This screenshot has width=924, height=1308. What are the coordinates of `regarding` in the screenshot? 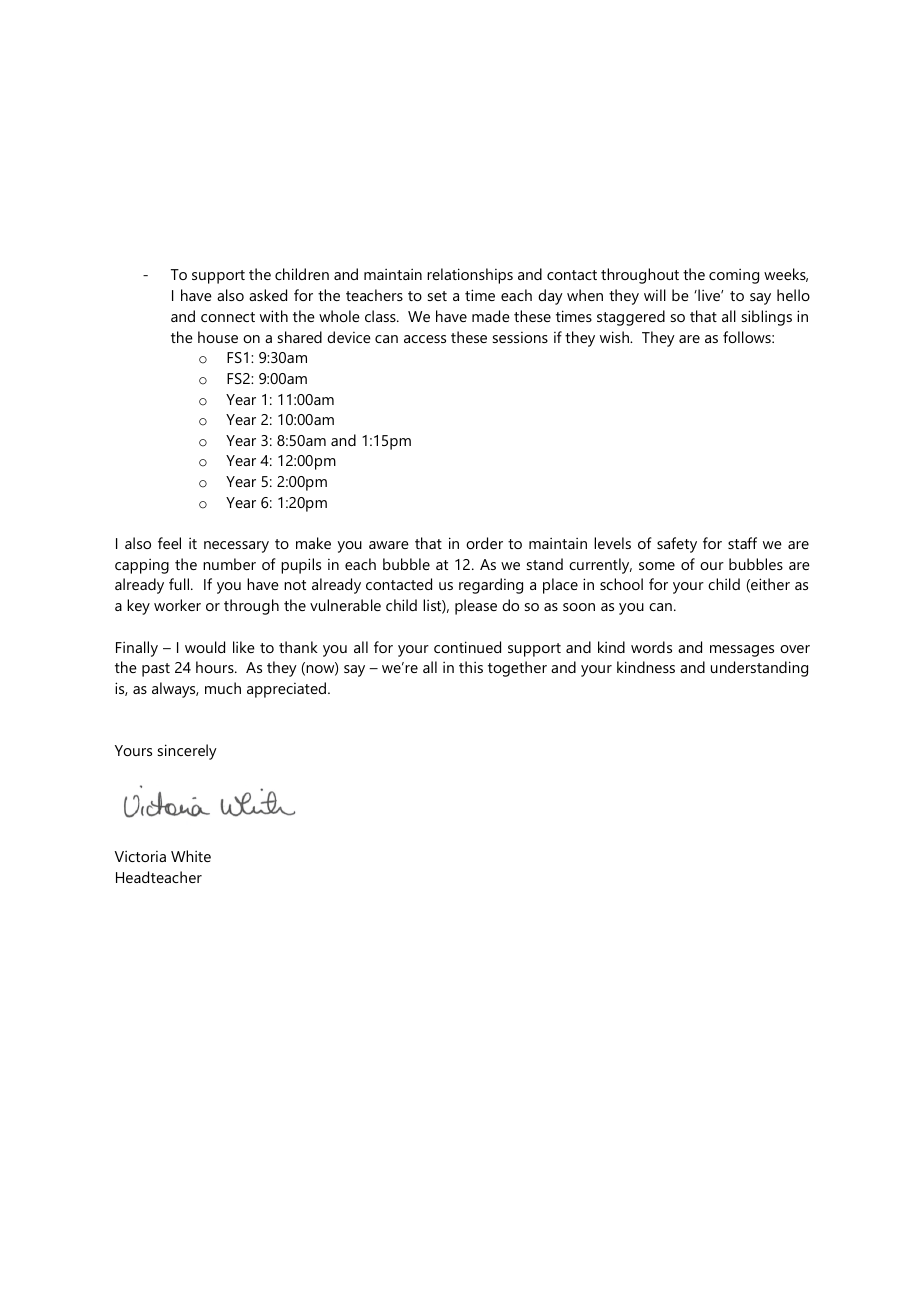 It's located at (491, 586).
